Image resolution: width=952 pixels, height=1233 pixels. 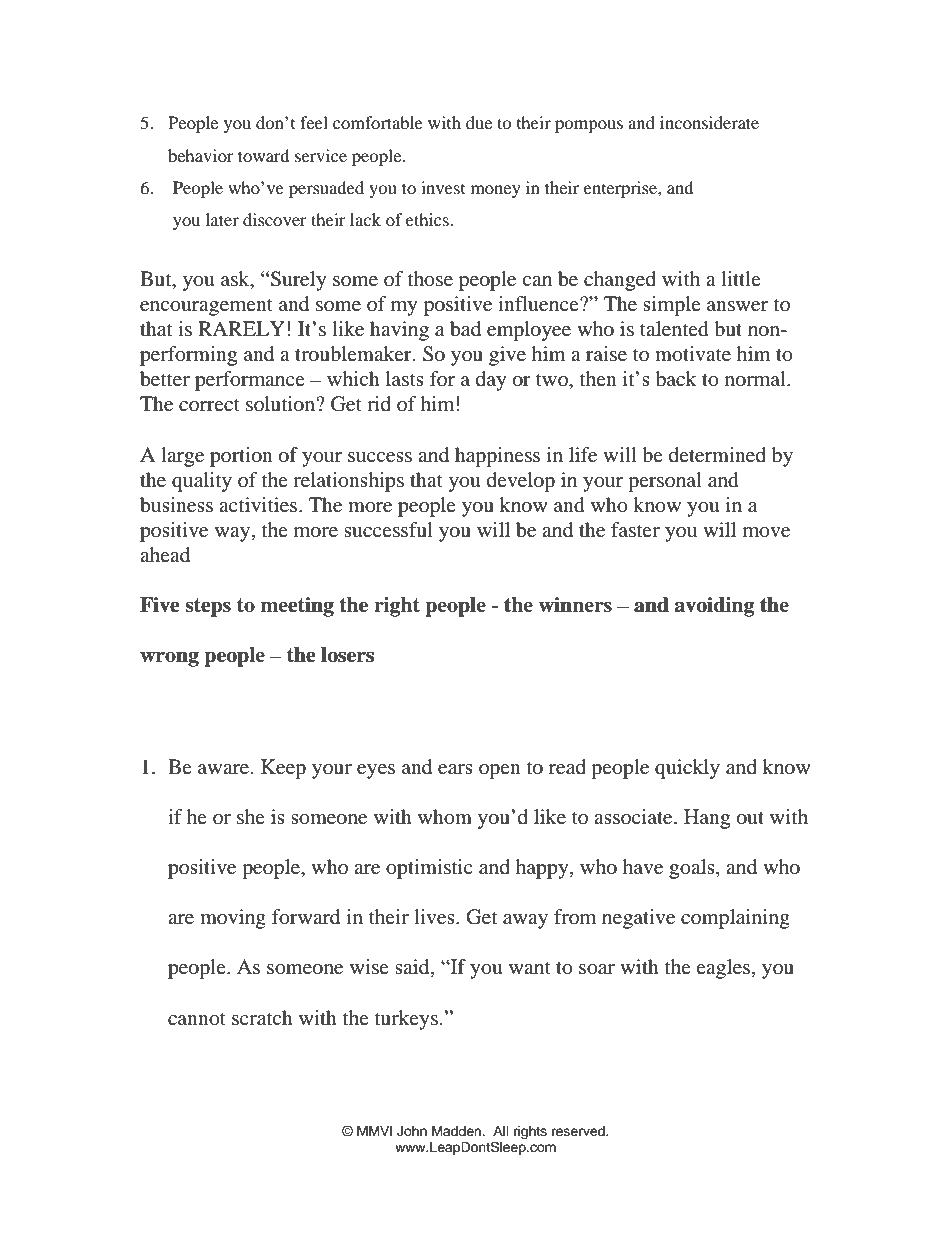 What do you see at coordinates (735, 919) in the page?
I see `complaining` at bounding box center [735, 919].
